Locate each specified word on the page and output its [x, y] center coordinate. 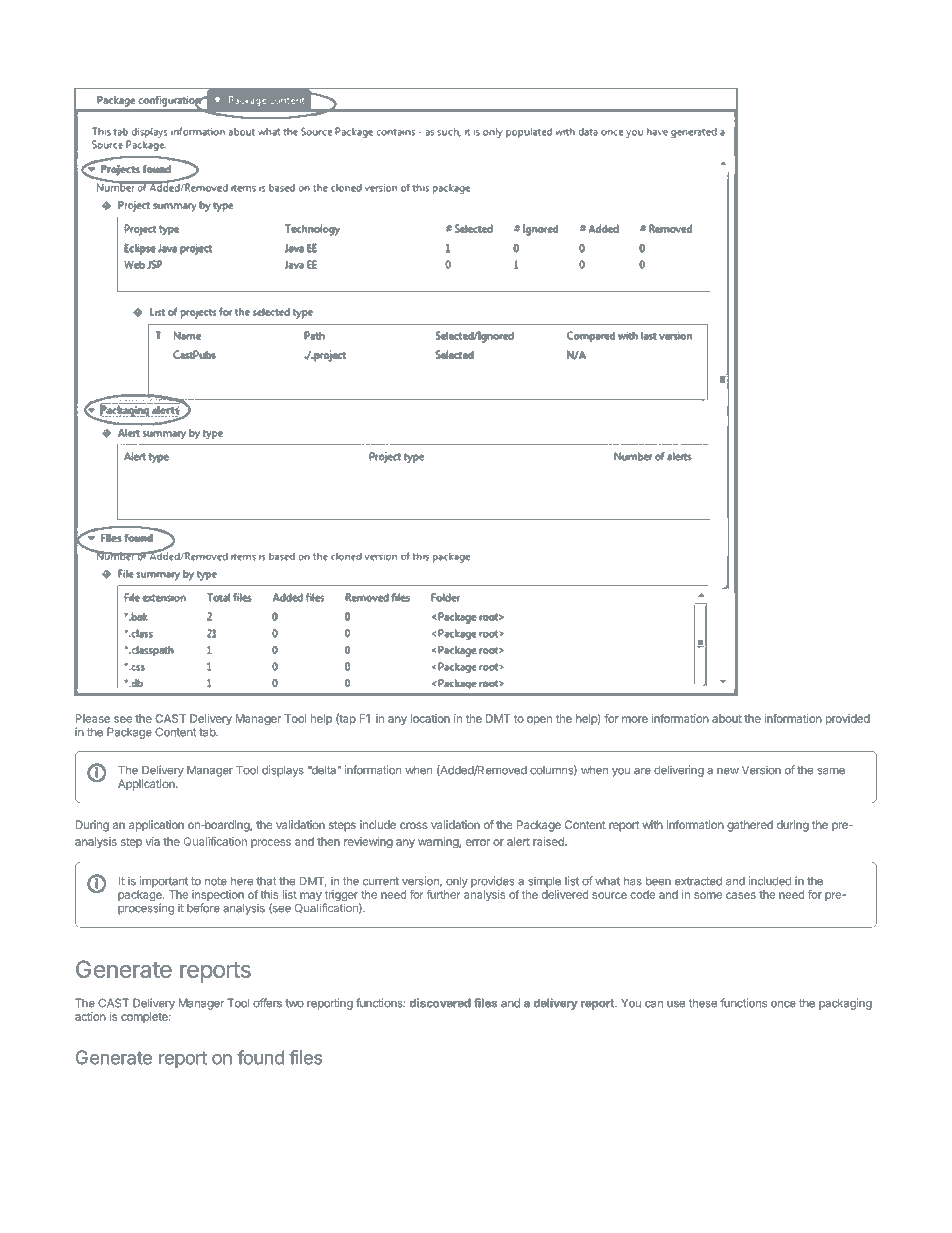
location [430, 718]
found [260, 1057]
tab [208, 732]
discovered [440, 1003]
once [783, 1004]
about [727, 718]
